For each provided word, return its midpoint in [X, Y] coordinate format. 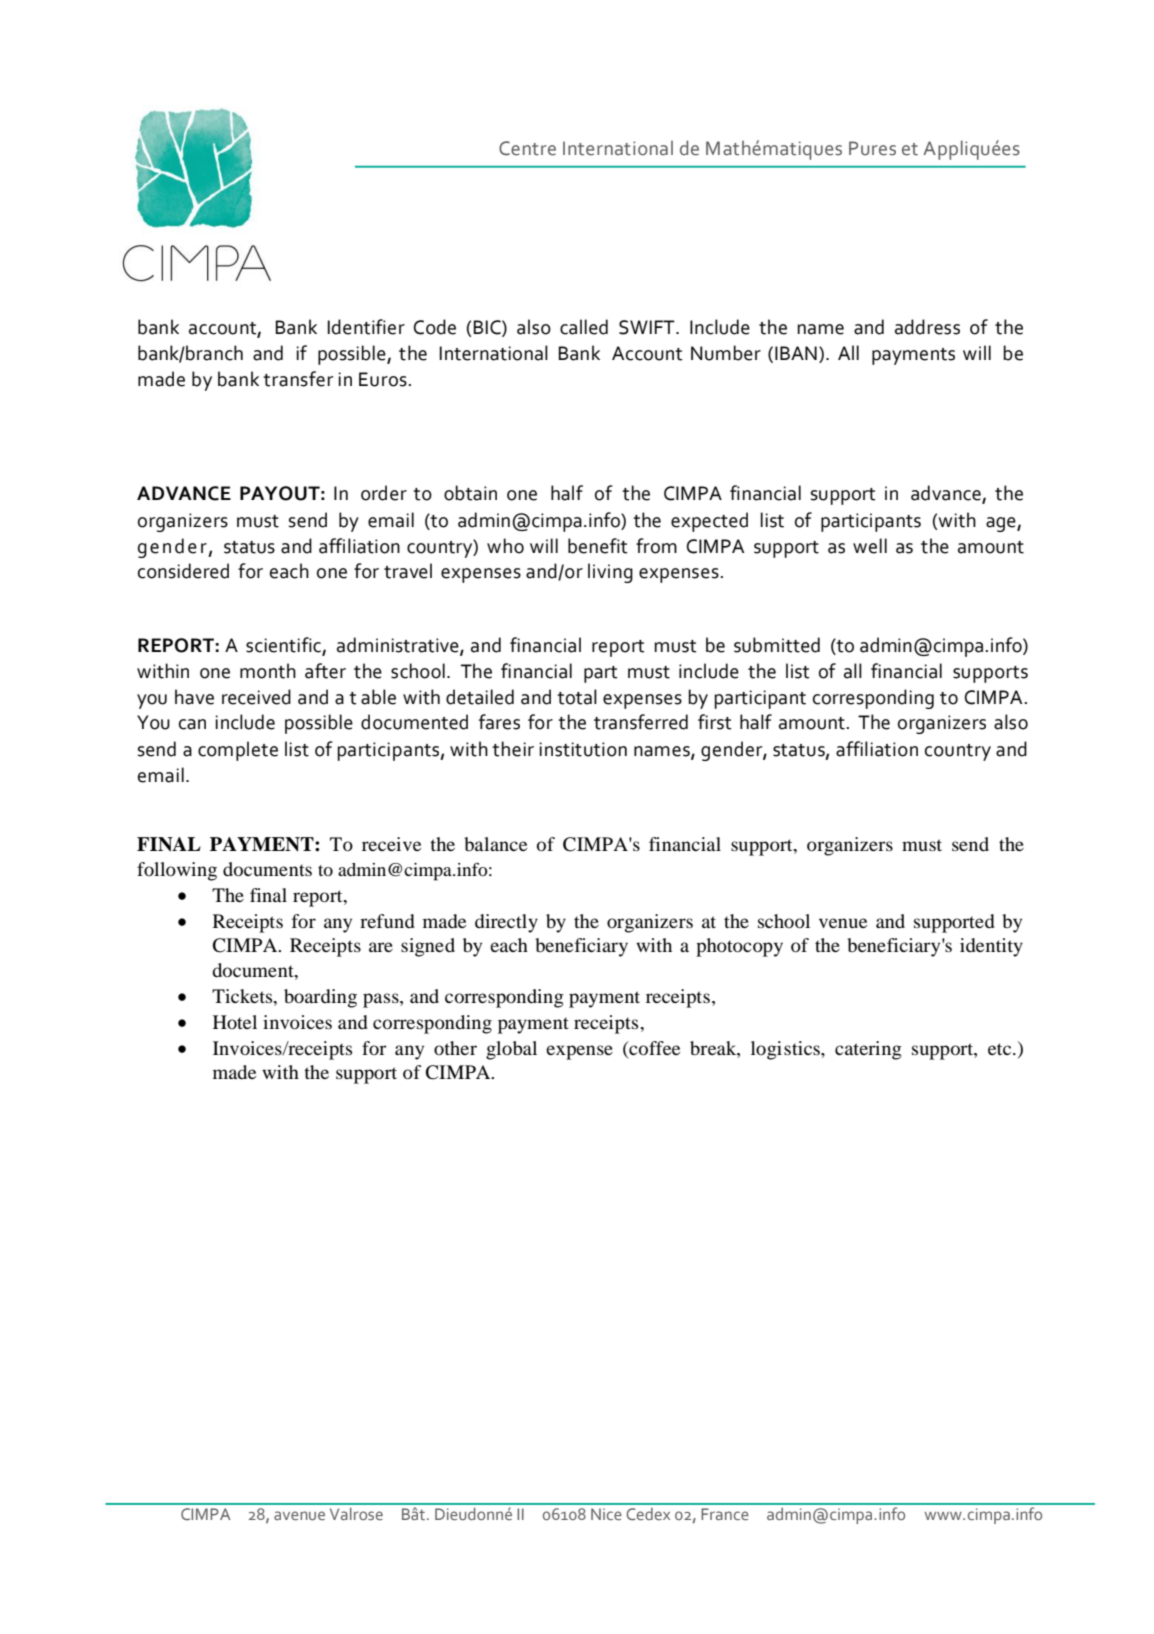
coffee [653, 1048]
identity [991, 947]
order [384, 493]
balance [495, 844]
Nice [606, 1514]
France [725, 1514]
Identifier [366, 327]
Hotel [235, 1022]
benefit [598, 546]
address [927, 327]
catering [868, 1050]
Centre [527, 148]
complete [238, 751]
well [870, 546]
